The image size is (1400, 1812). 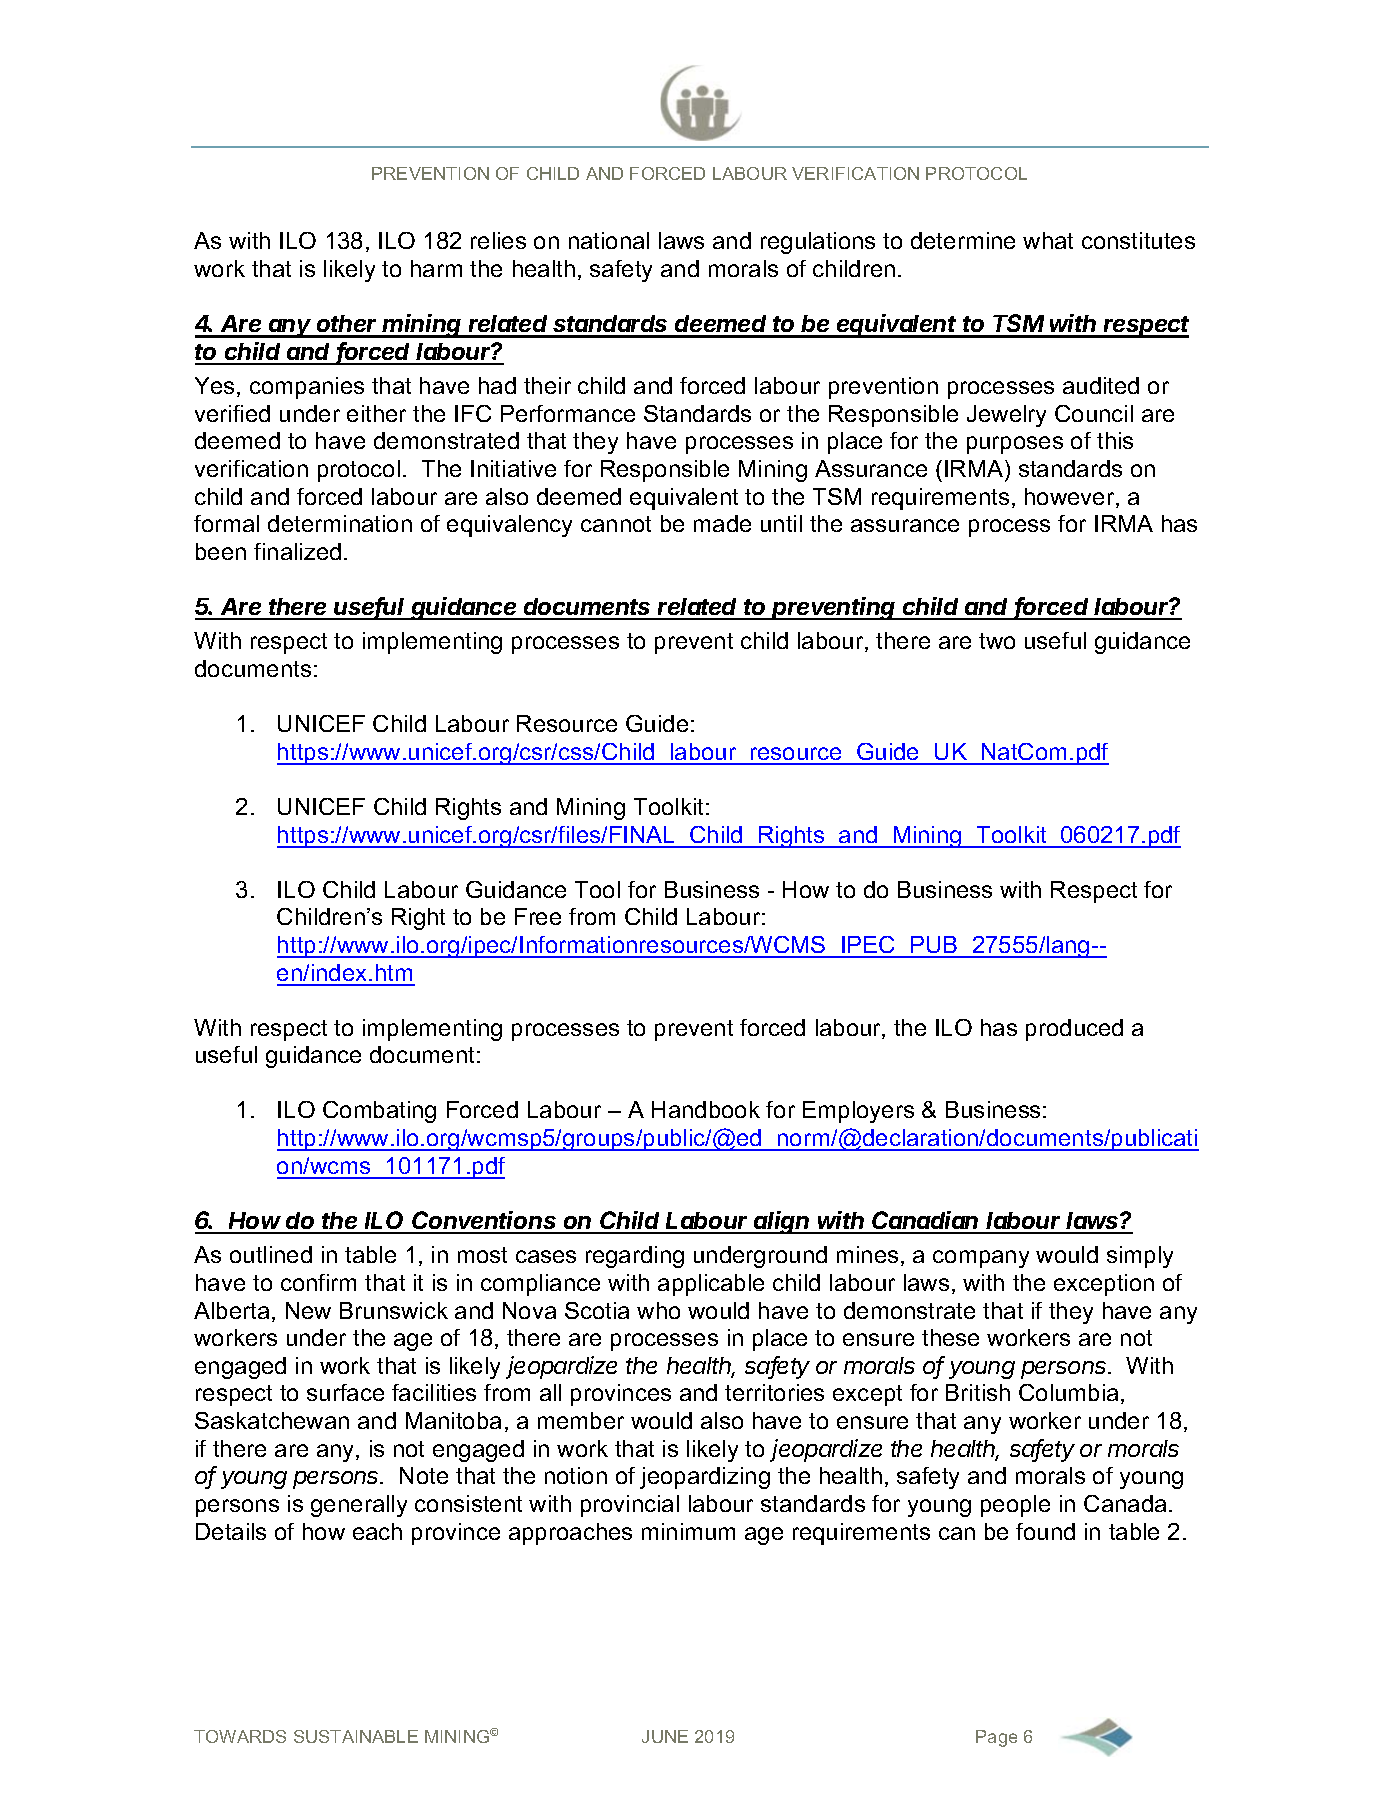 I want to click on SUSTAINABLE, so click(x=356, y=1736).
